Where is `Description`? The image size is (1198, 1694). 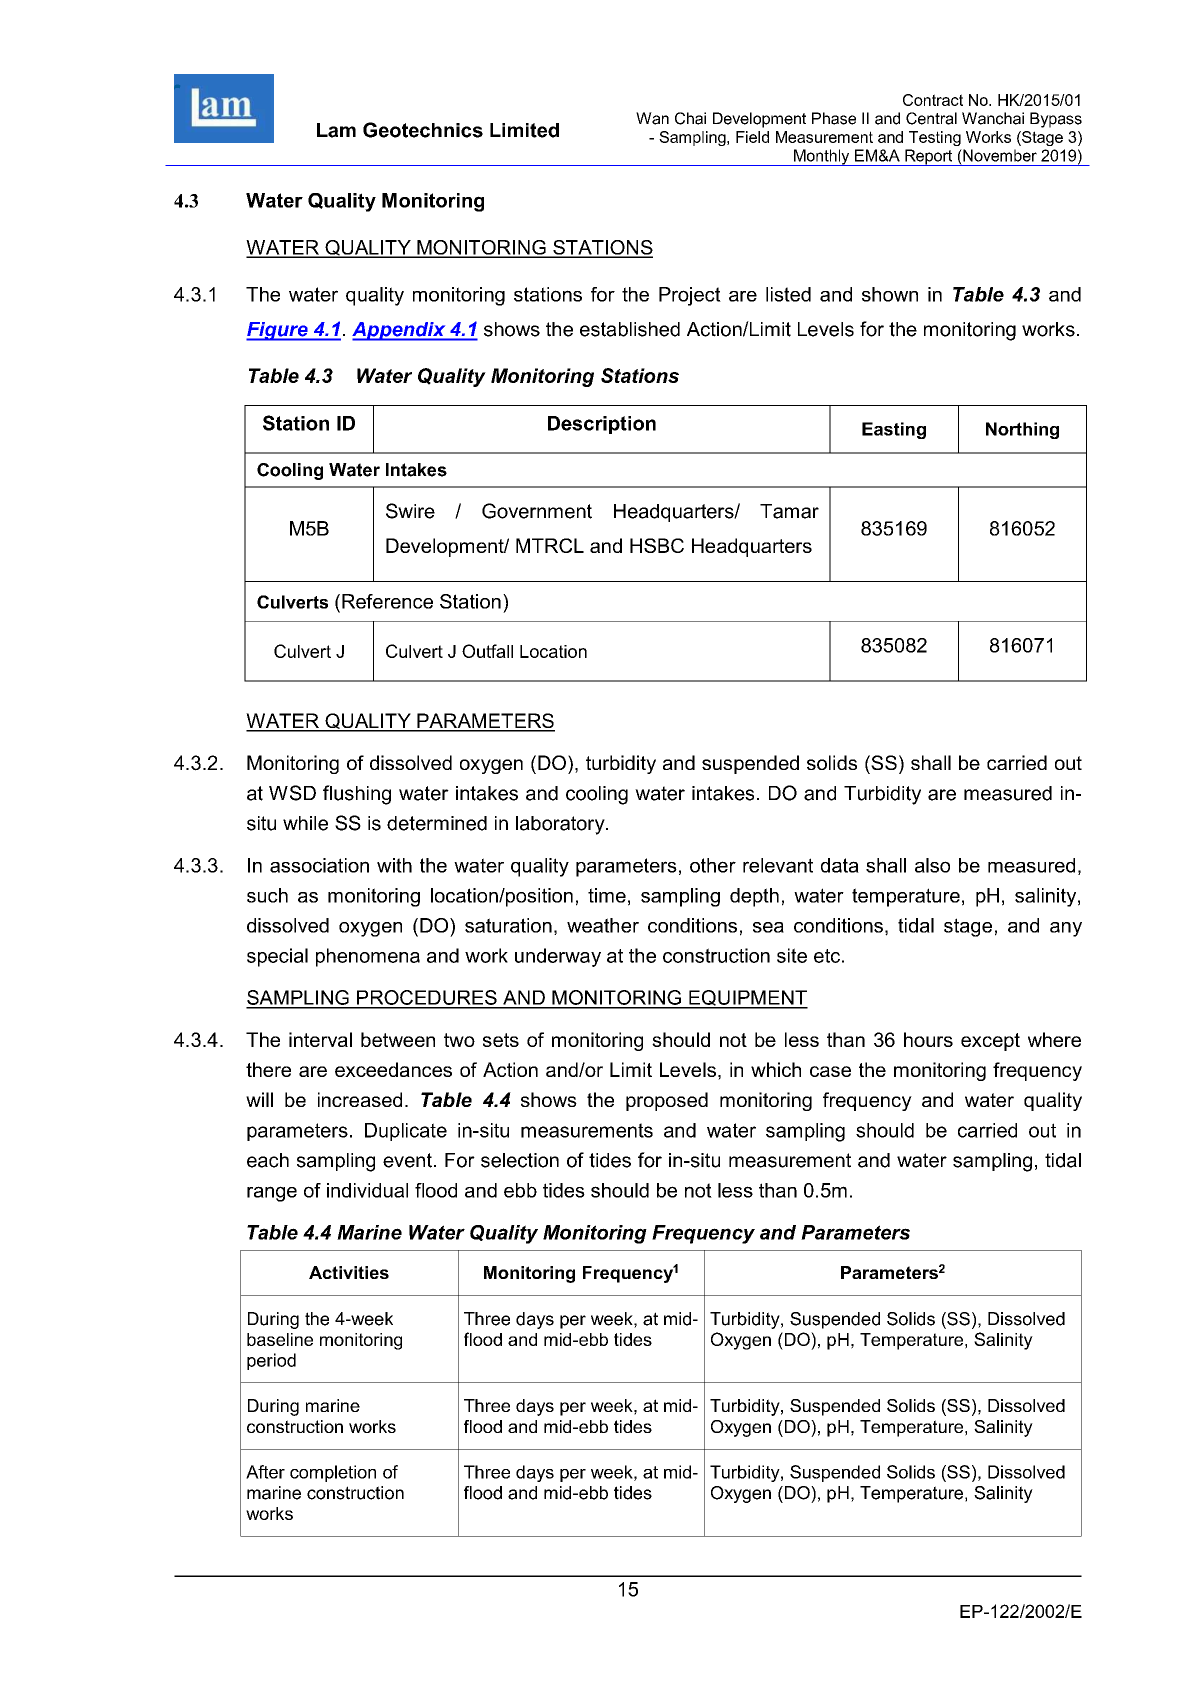 Description is located at coordinates (602, 425).
